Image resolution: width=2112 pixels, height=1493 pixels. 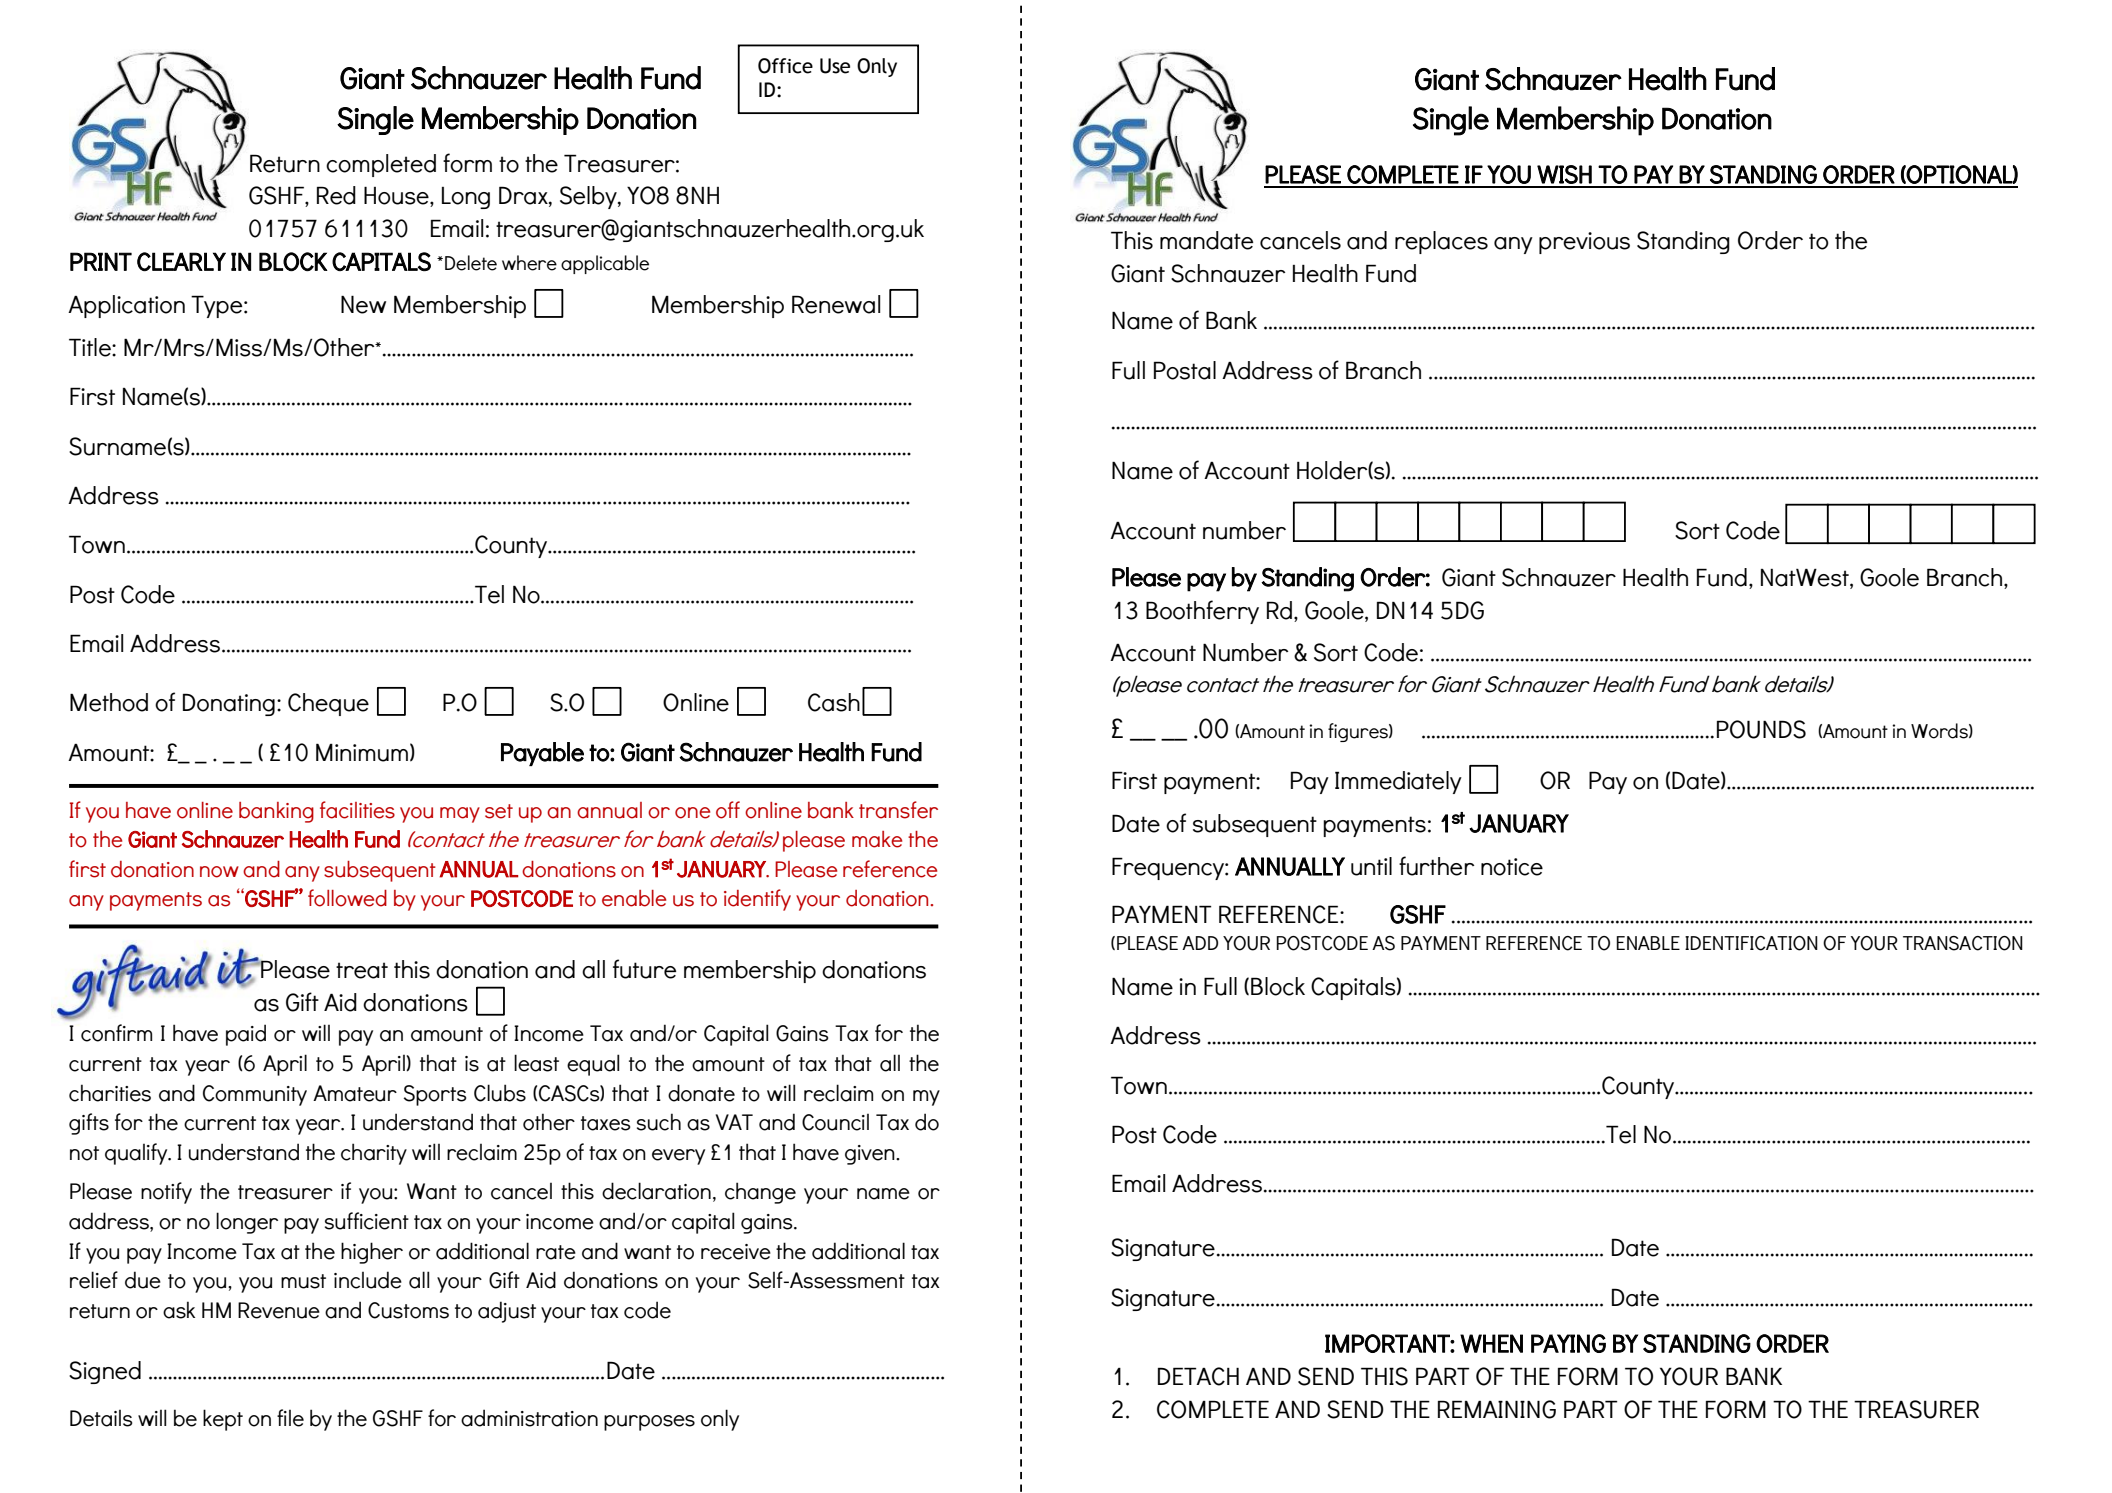 What do you see at coordinates (362, 752) in the image?
I see `Minimum` at bounding box center [362, 752].
